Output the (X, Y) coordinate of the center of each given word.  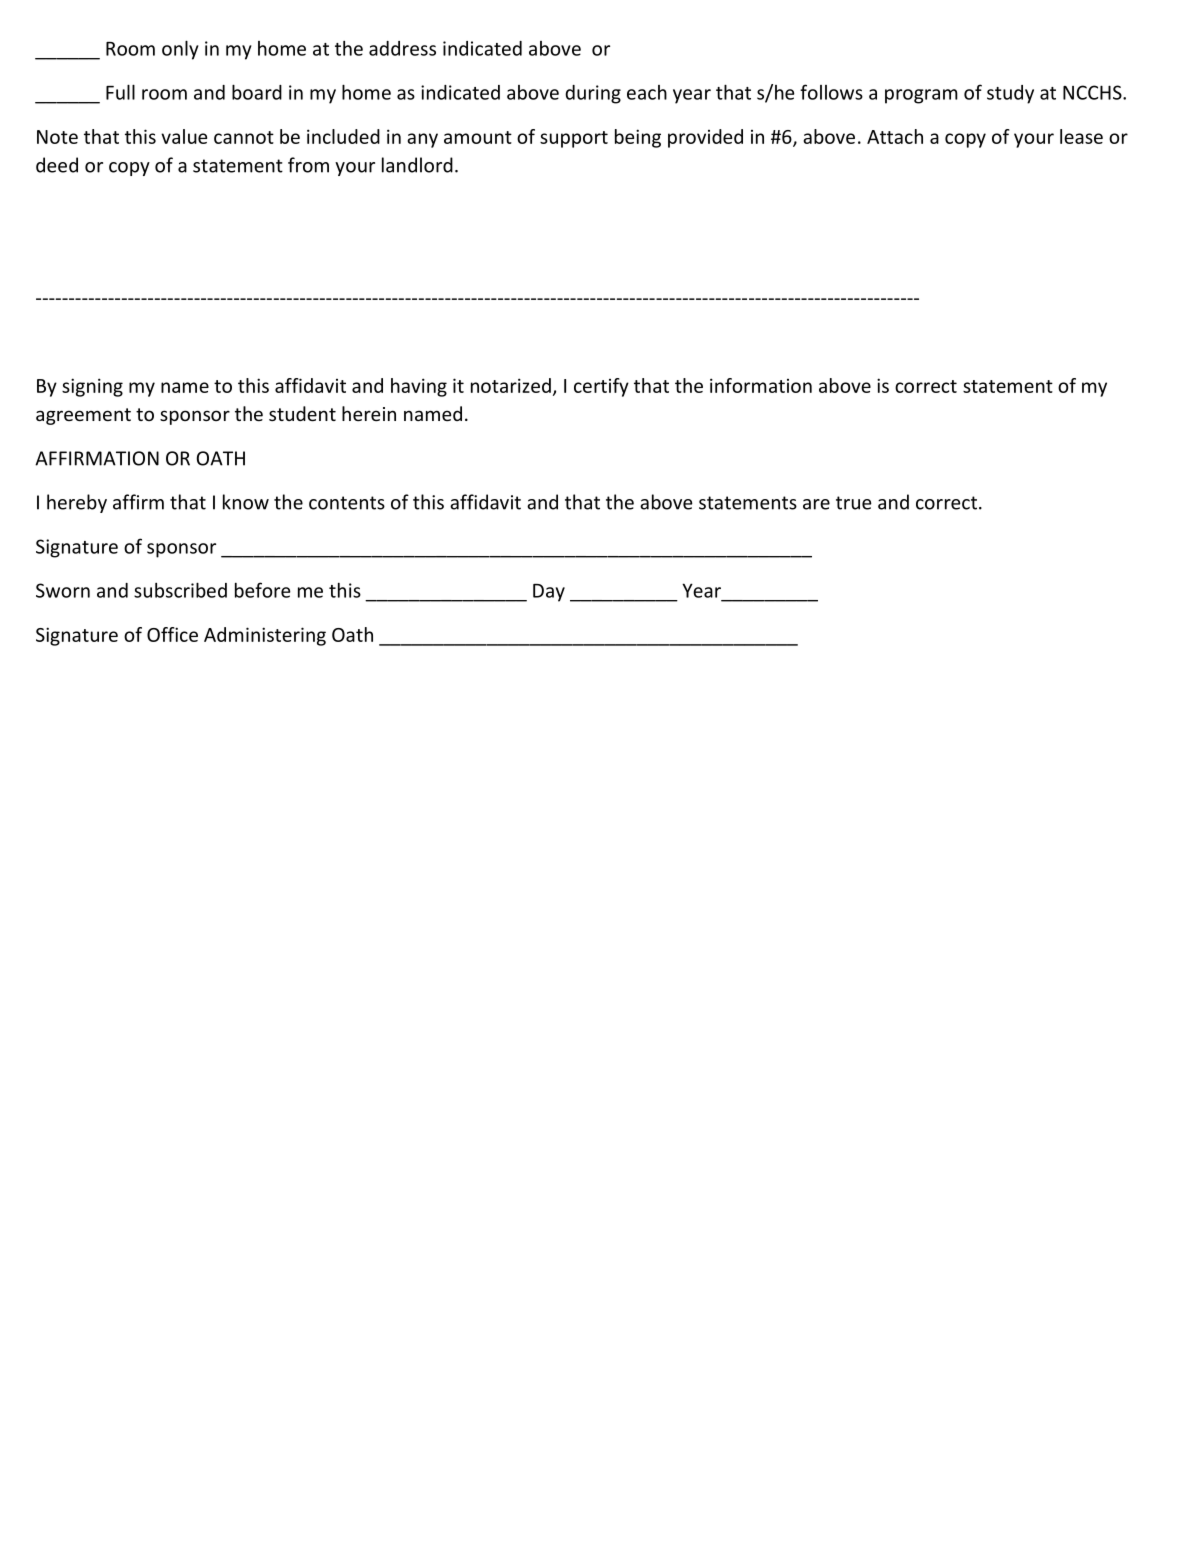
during (593, 94)
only (180, 50)
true (854, 503)
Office (172, 634)
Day (549, 593)
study (1010, 94)
